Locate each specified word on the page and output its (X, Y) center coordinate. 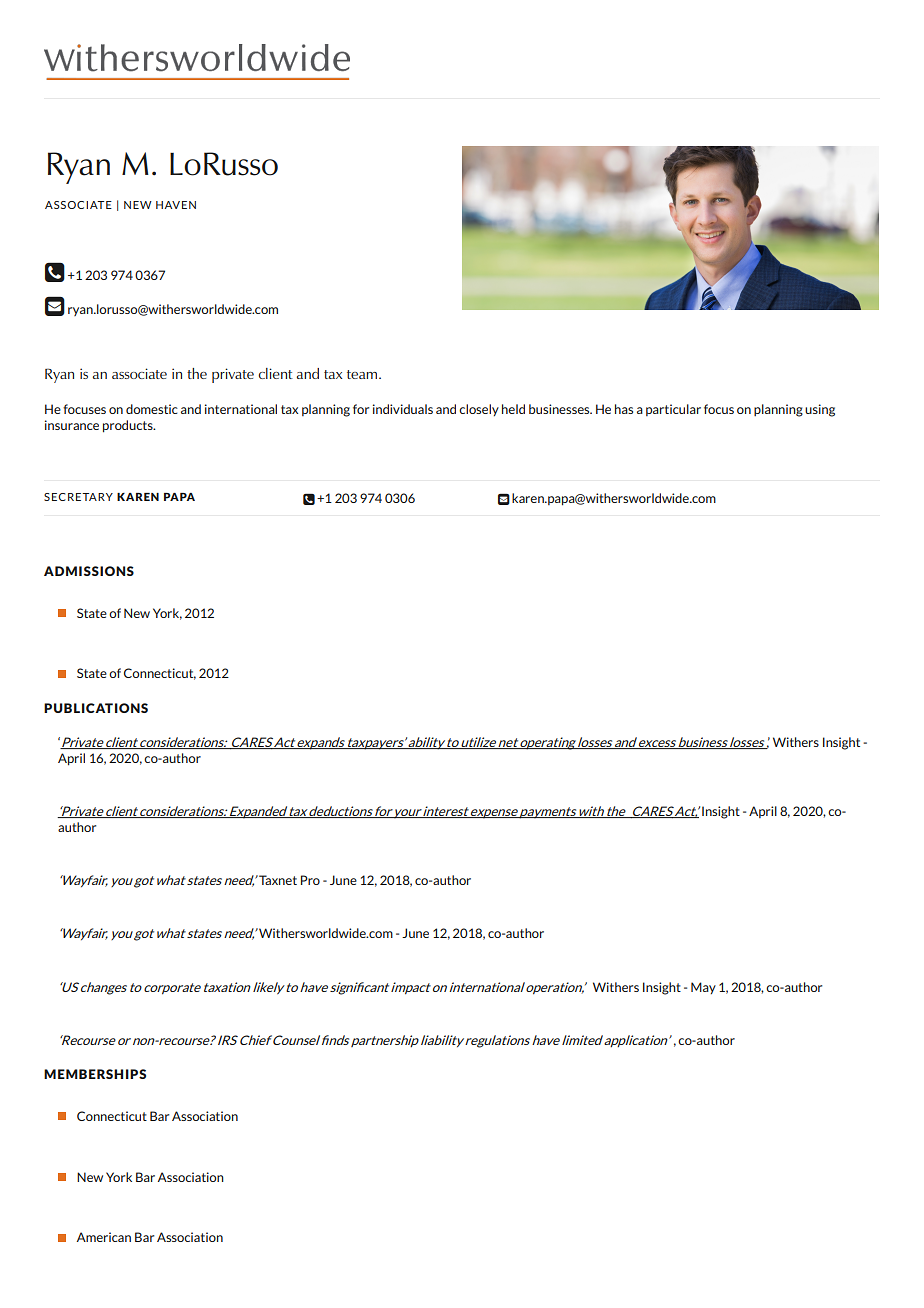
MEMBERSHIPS (95, 1074)
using (820, 410)
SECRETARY (78, 497)
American (104, 1237)
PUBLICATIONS (96, 708)
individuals (403, 409)
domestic (152, 409)
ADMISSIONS (89, 571)
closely (479, 410)
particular (673, 410)
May (703, 988)
